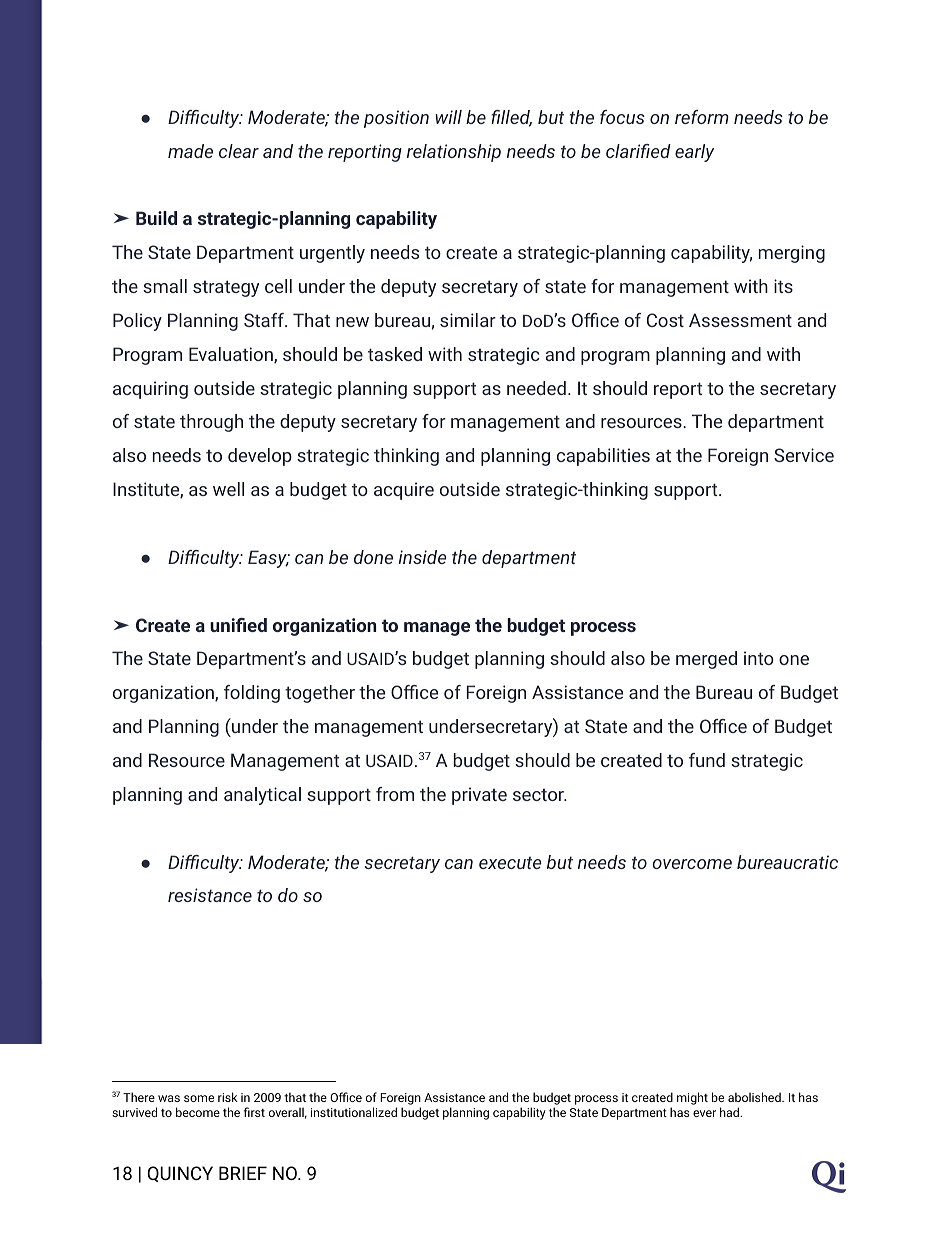  Describe the element at coordinates (694, 153) in the screenshot. I see `early` at that location.
